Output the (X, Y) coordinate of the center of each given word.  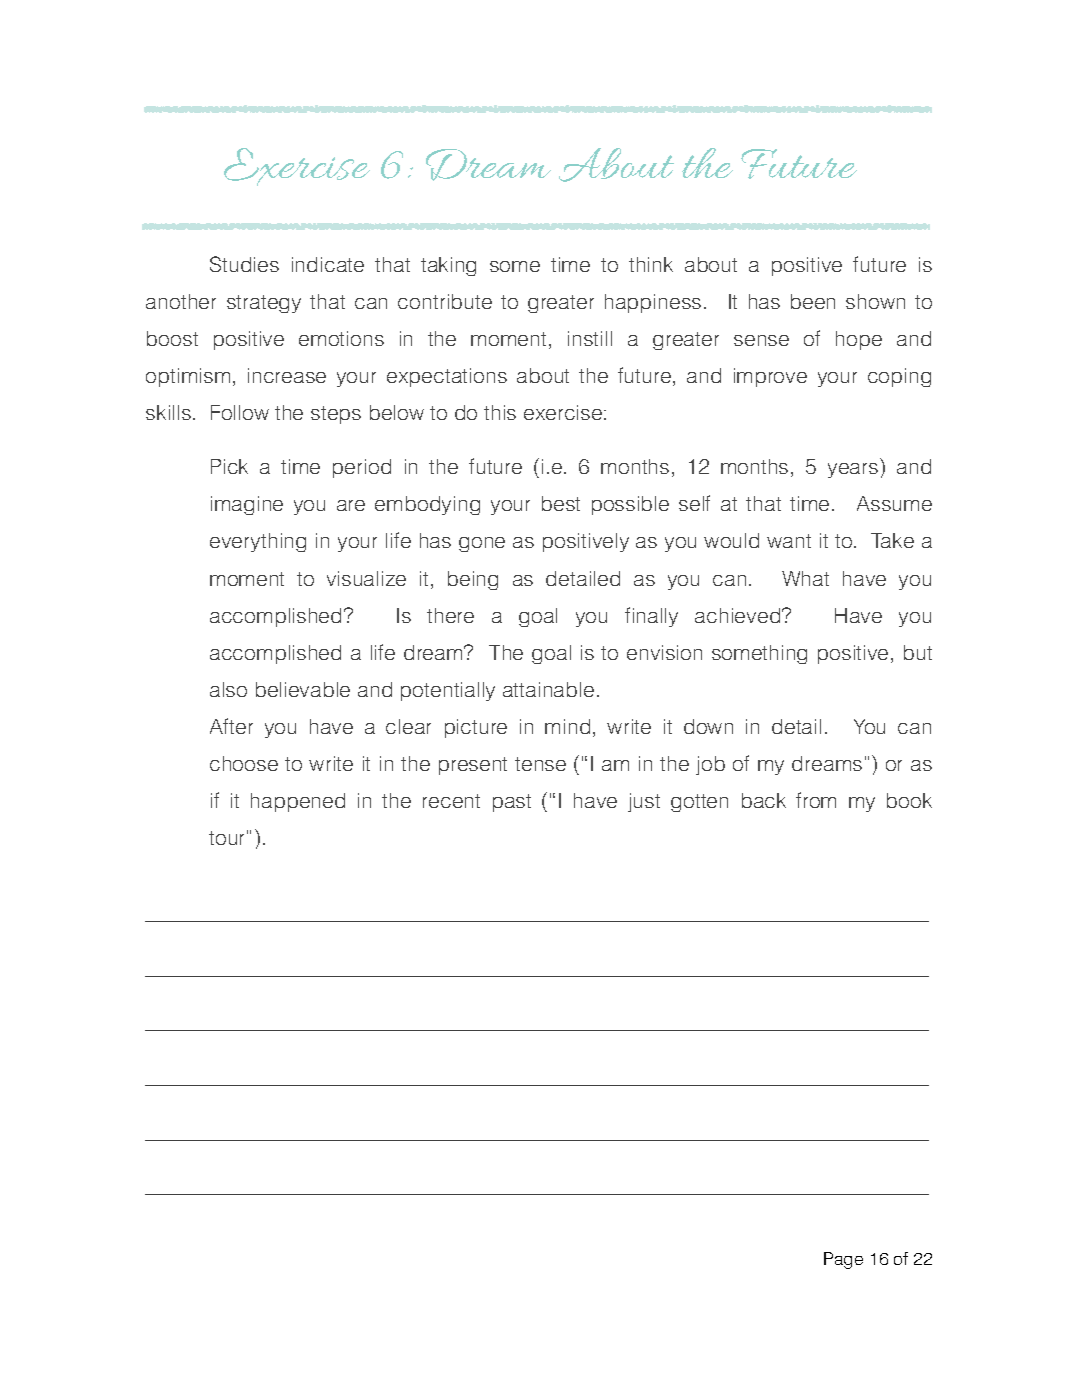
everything (258, 542)
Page (843, 1260)
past (512, 803)
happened (298, 802)
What (805, 578)
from (816, 800)
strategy (264, 304)
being (473, 580)
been (813, 301)
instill (590, 338)
